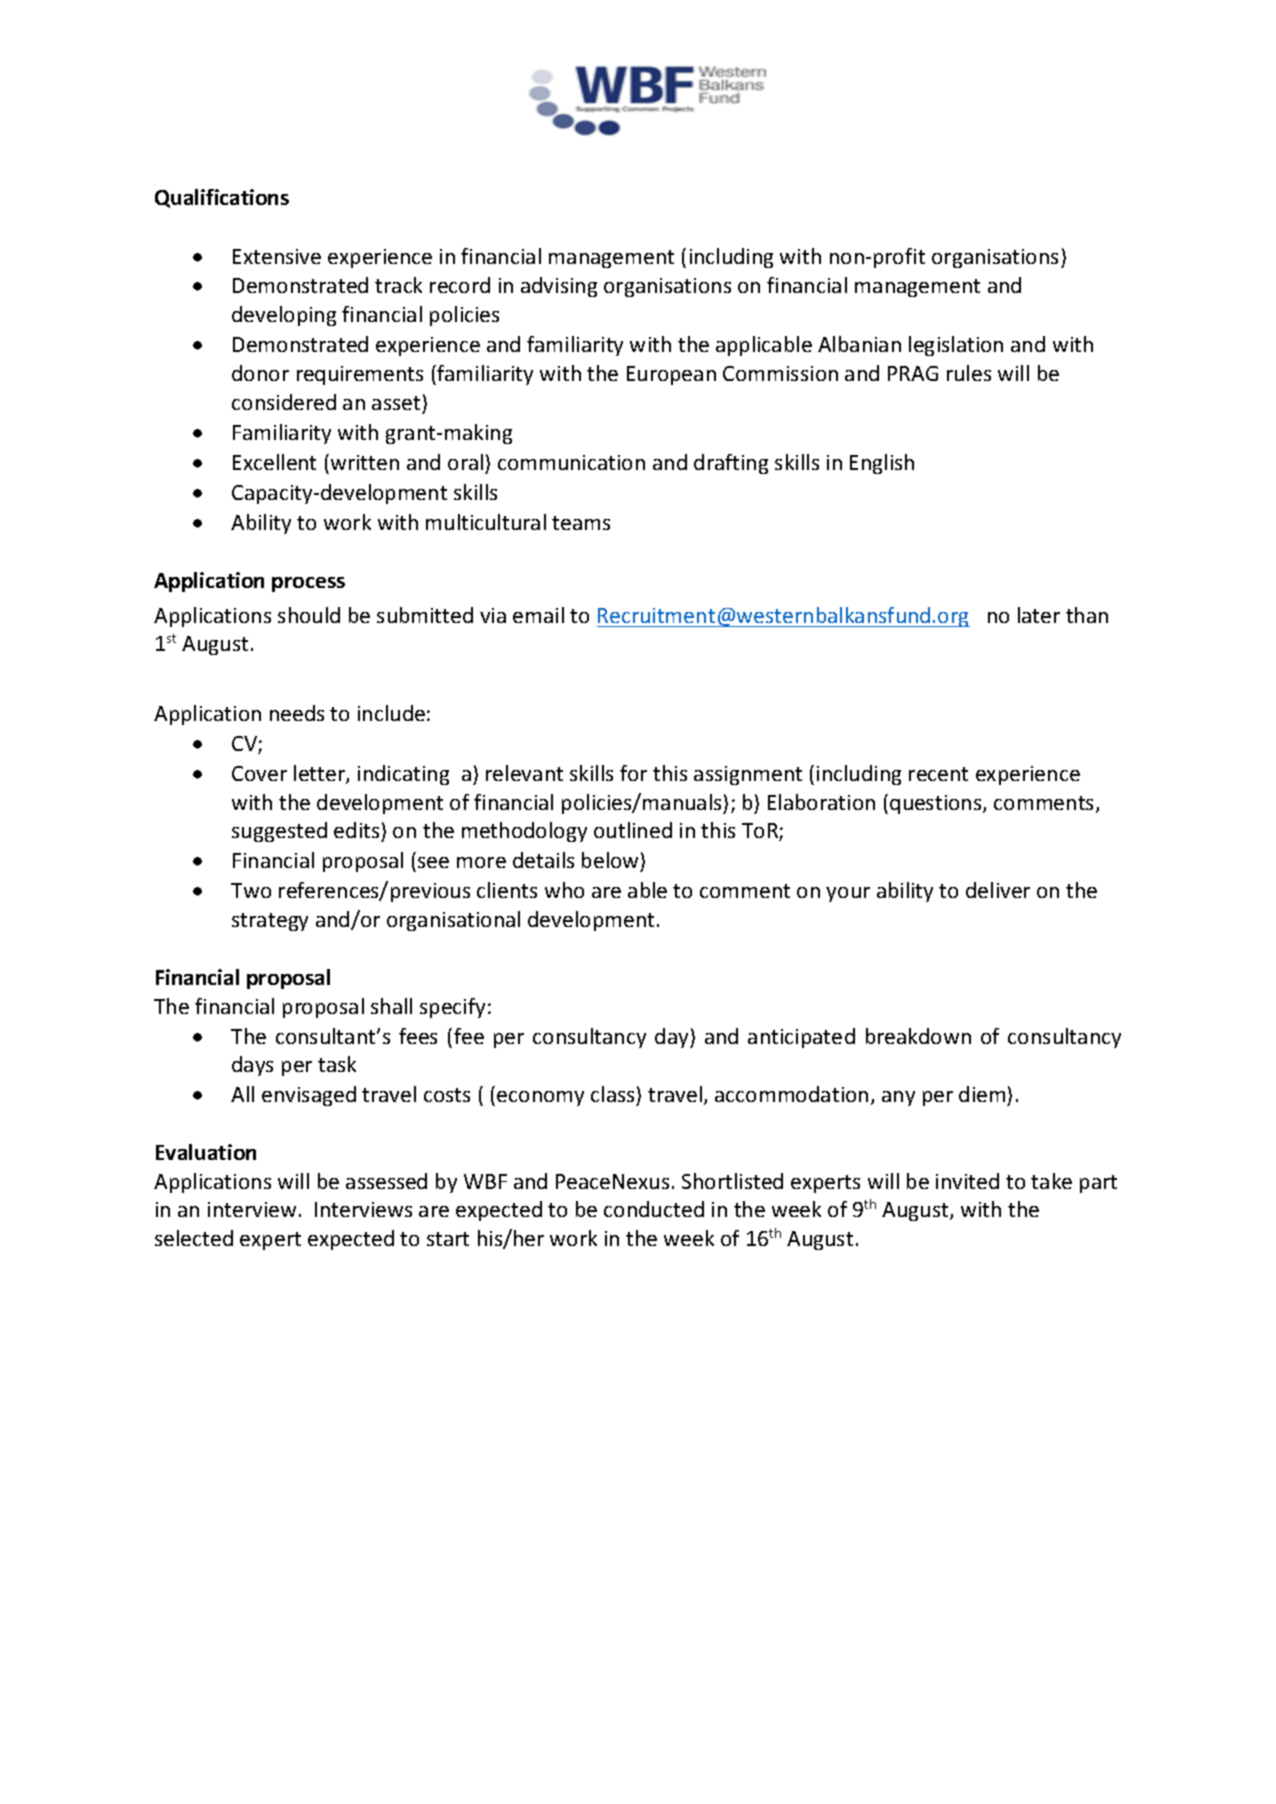 The height and width of the screenshot is (1804, 1276). I want to click on conducted, so click(654, 1209).
